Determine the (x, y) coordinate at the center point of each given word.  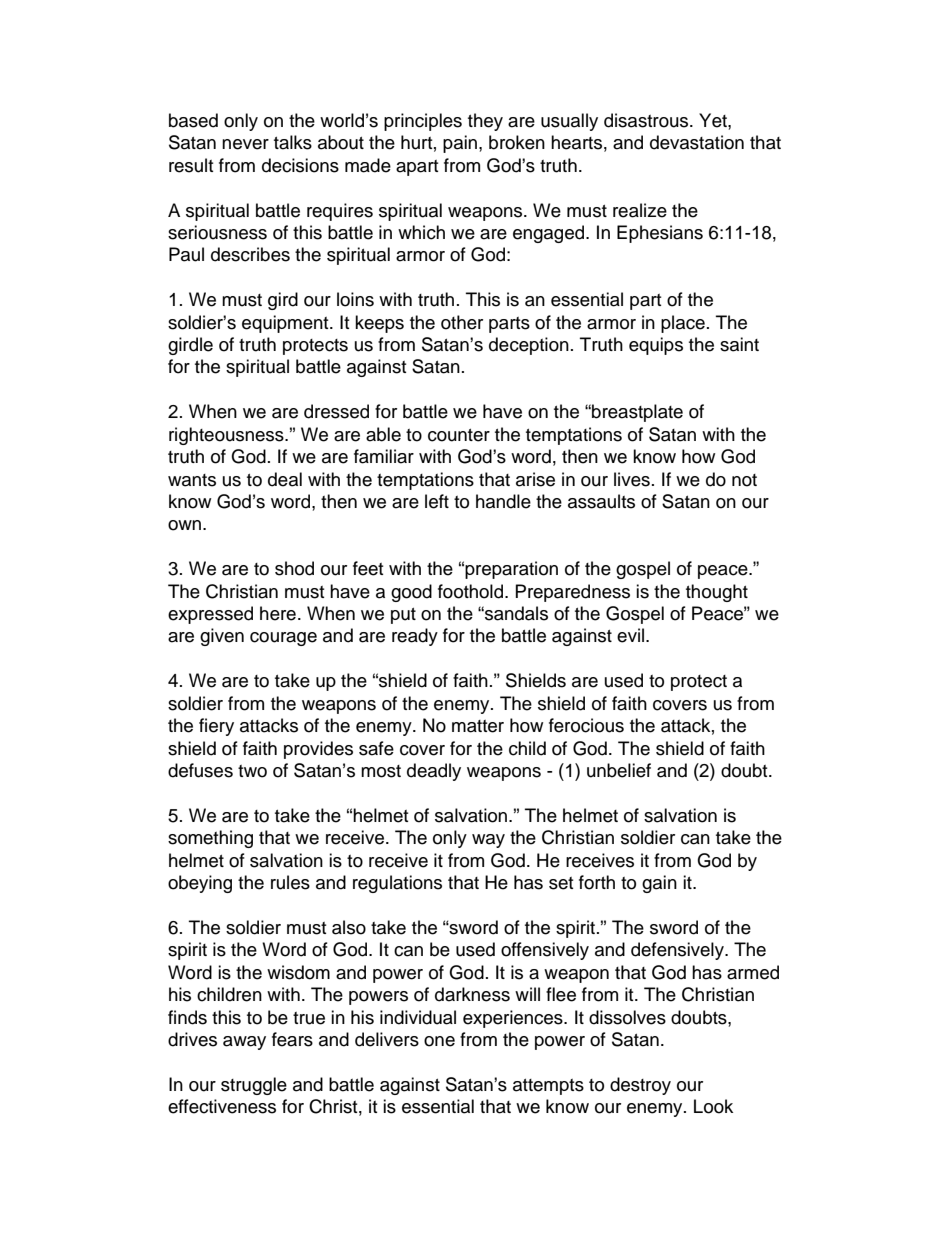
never (245, 144)
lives (632, 479)
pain (461, 144)
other (462, 322)
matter (478, 726)
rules (290, 882)
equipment (286, 324)
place (683, 324)
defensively (678, 951)
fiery (216, 727)
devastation (697, 142)
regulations (397, 884)
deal (285, 479)
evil (632, 635)
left (437, 501)
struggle (254, 1086)
